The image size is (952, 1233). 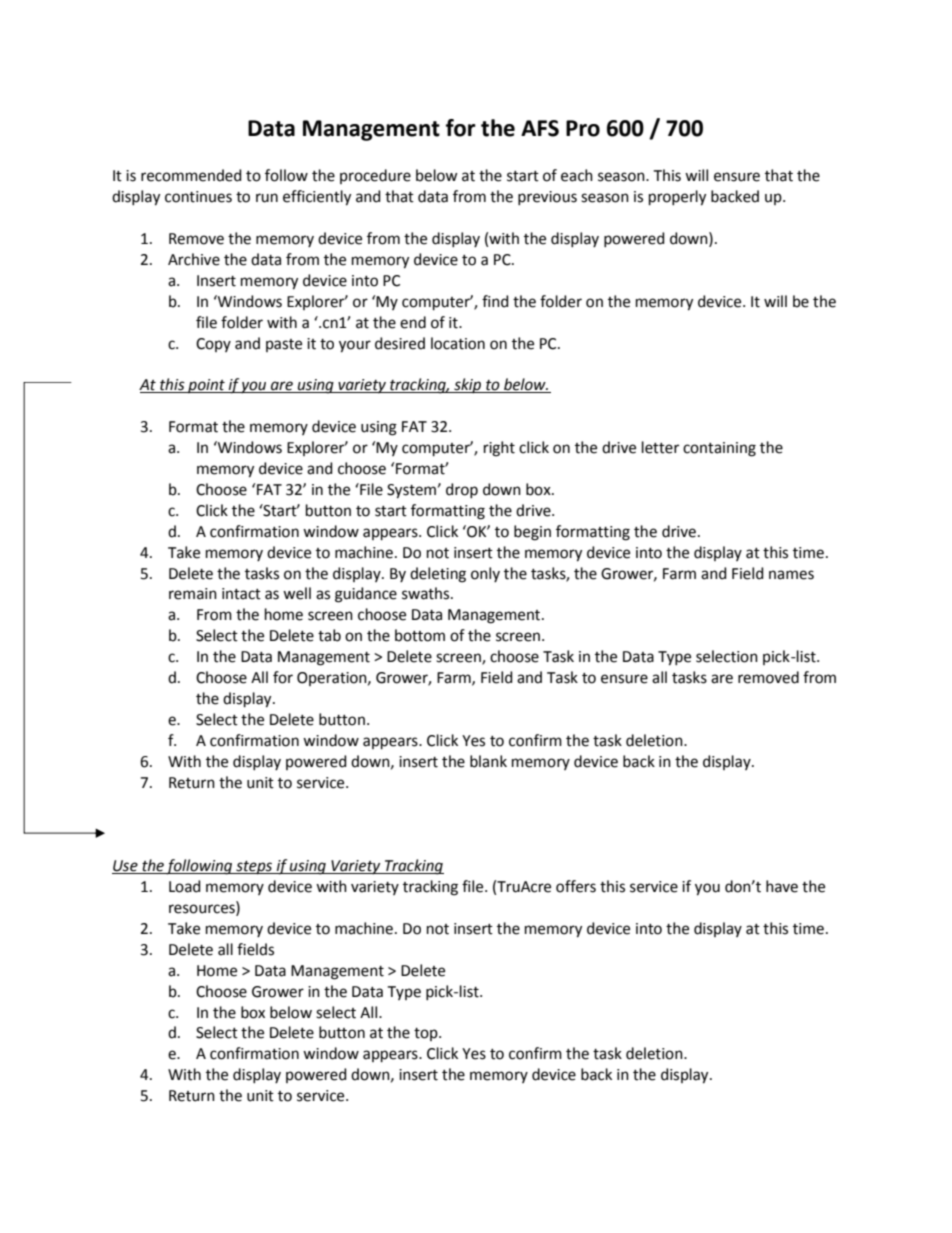 I want to click on recommended, so click(x=191, y=175).
